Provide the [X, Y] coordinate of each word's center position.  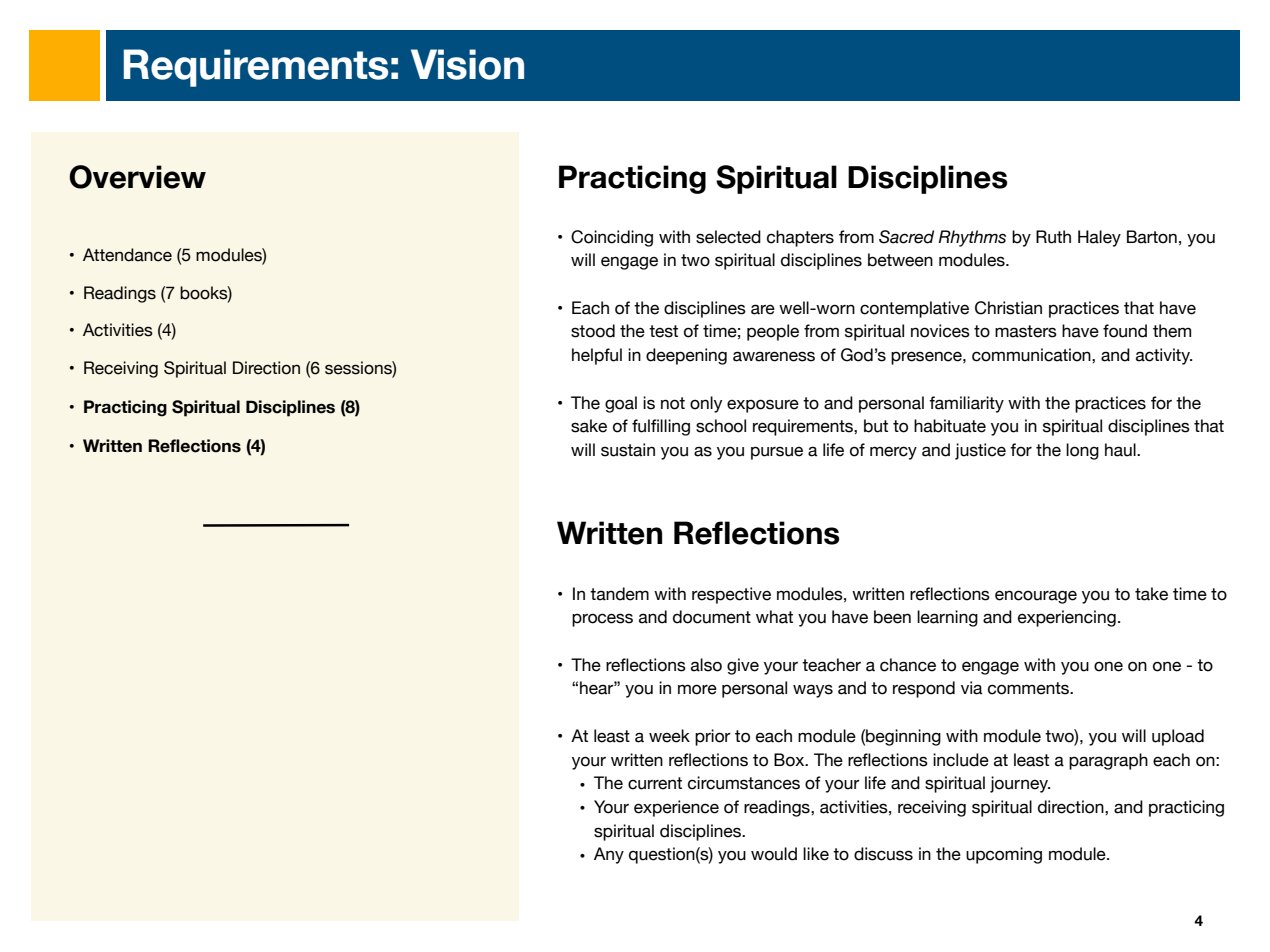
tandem [619, 594]
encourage [1036, 597]
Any [609, 855]
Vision [467, 64]
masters [1026, 331]
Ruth [1053, 237]
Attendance [127, 255]
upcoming [1004, 855]
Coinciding [612, 238]
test [663, 331]
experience [676, 808]
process [602, 620]
